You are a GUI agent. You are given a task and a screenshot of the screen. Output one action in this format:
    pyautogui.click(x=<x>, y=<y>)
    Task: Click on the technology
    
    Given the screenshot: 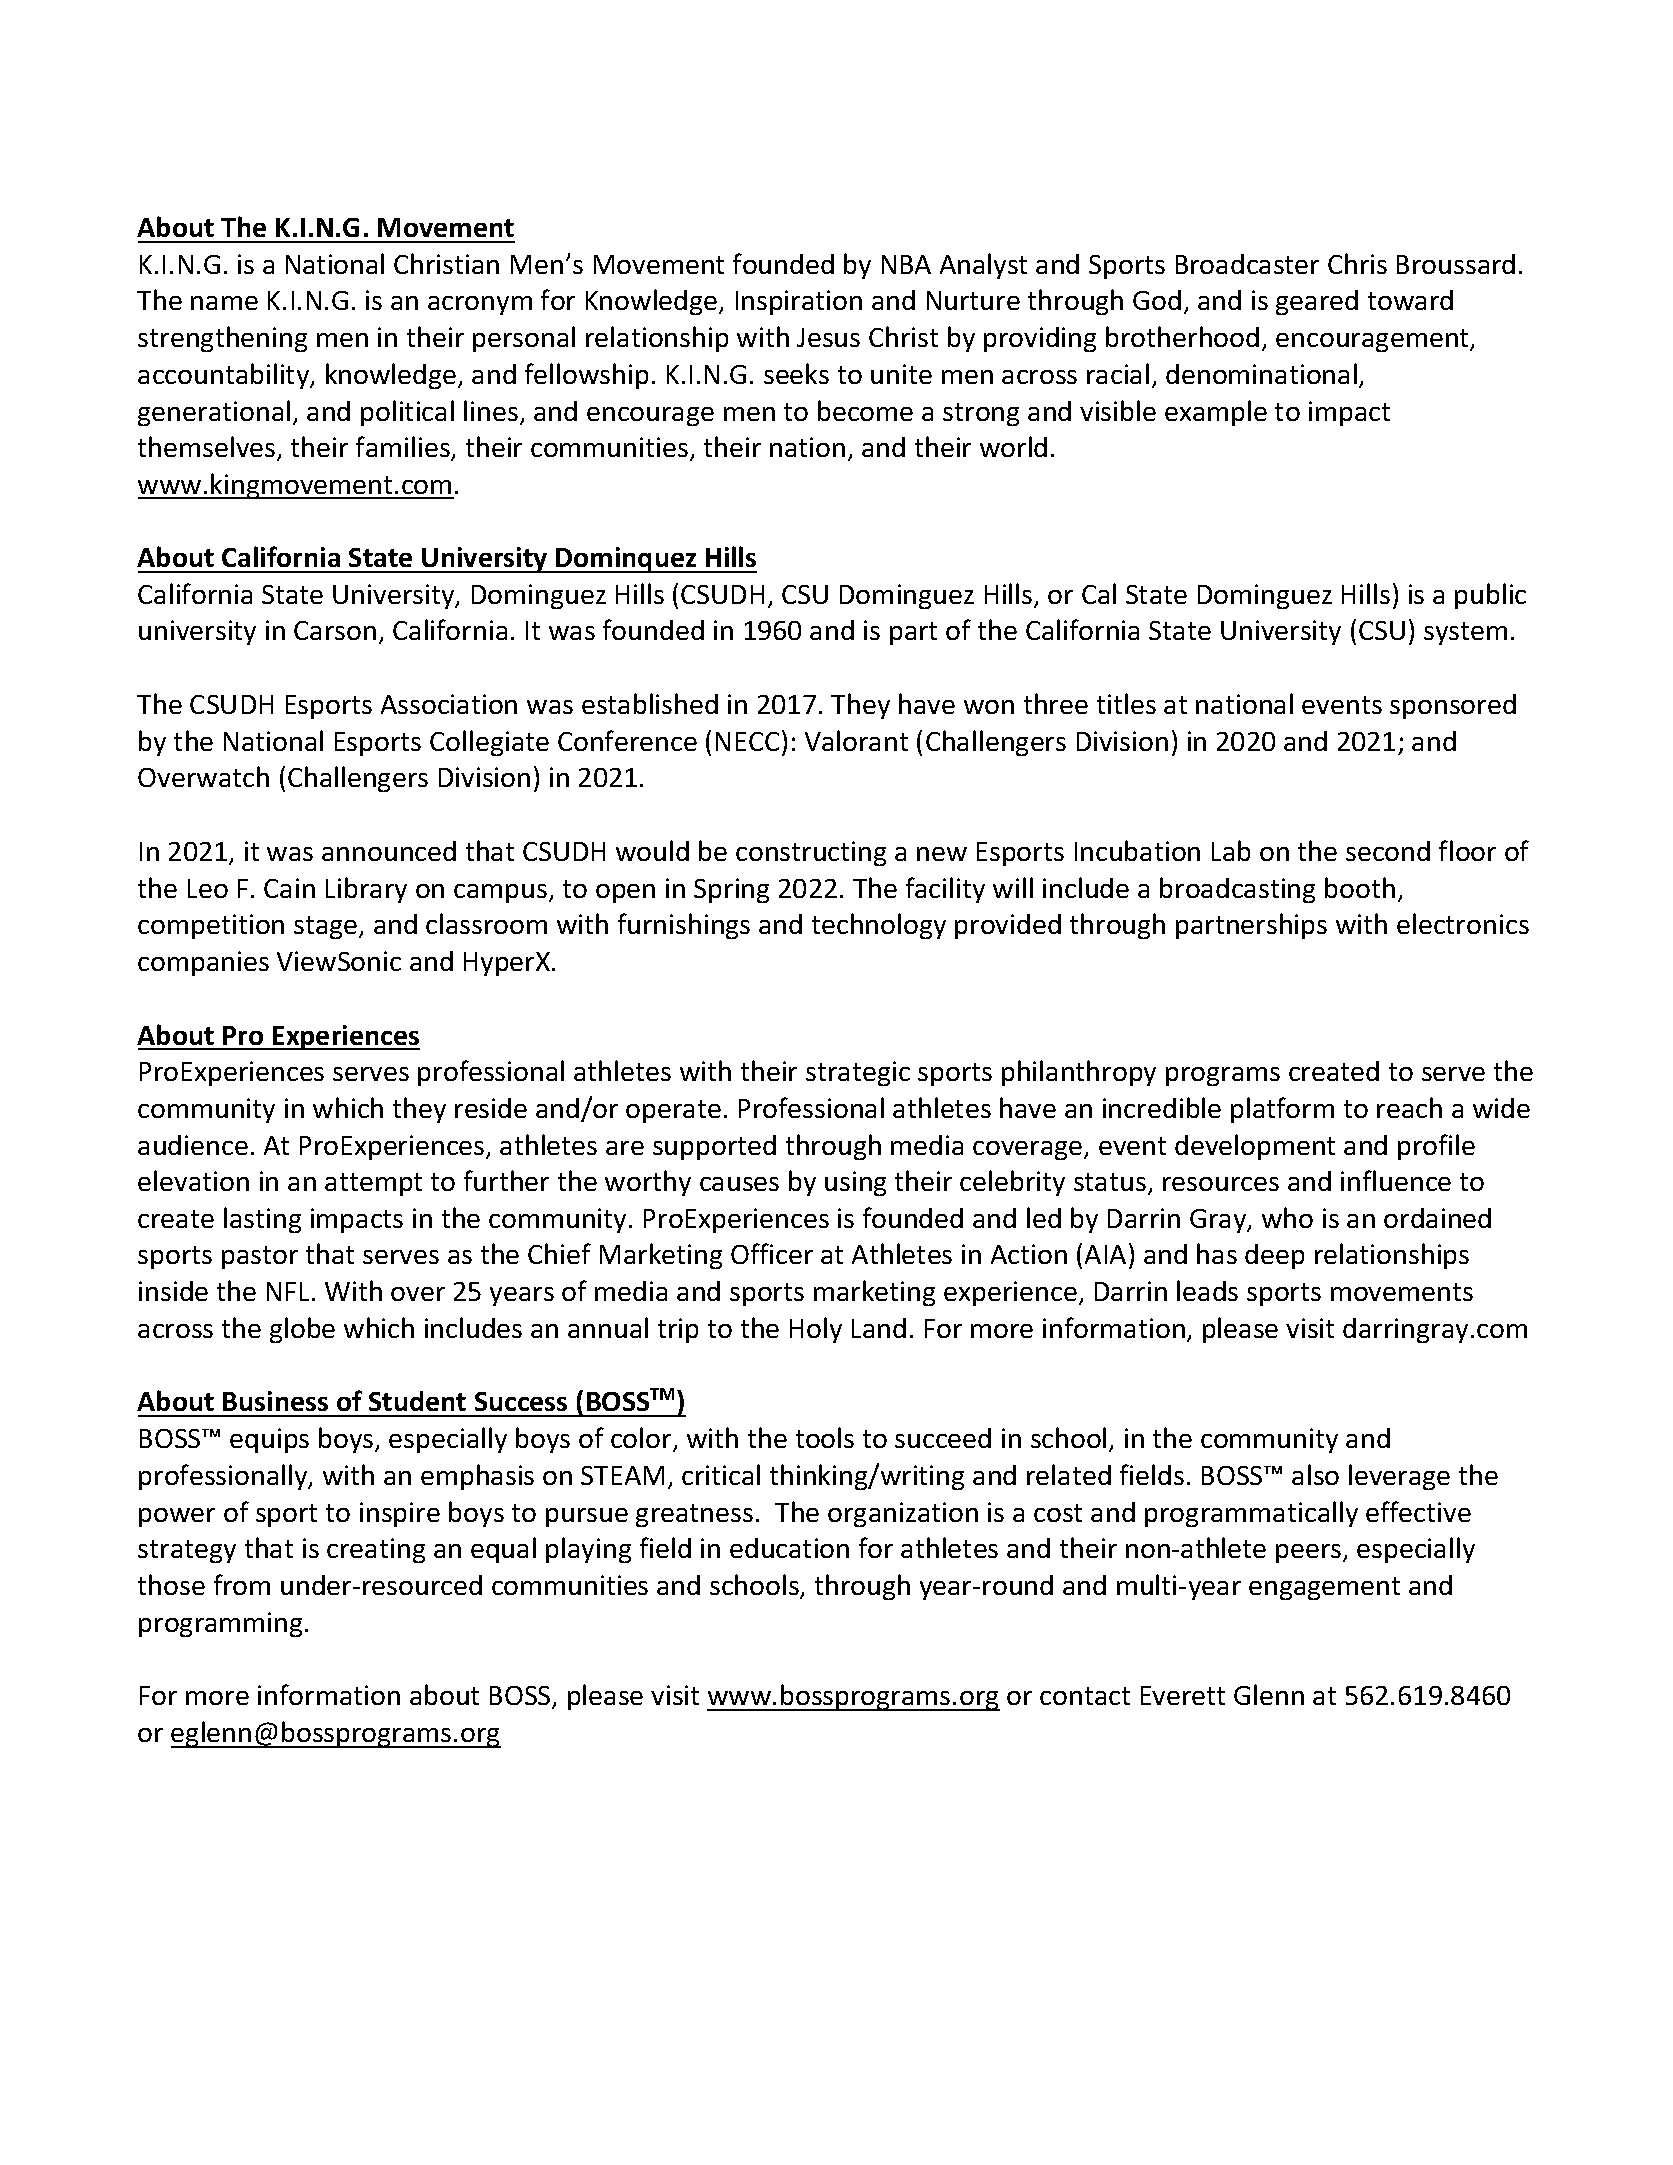 What is the action you would take?
    pyautogui.click(x=879, y=926)
